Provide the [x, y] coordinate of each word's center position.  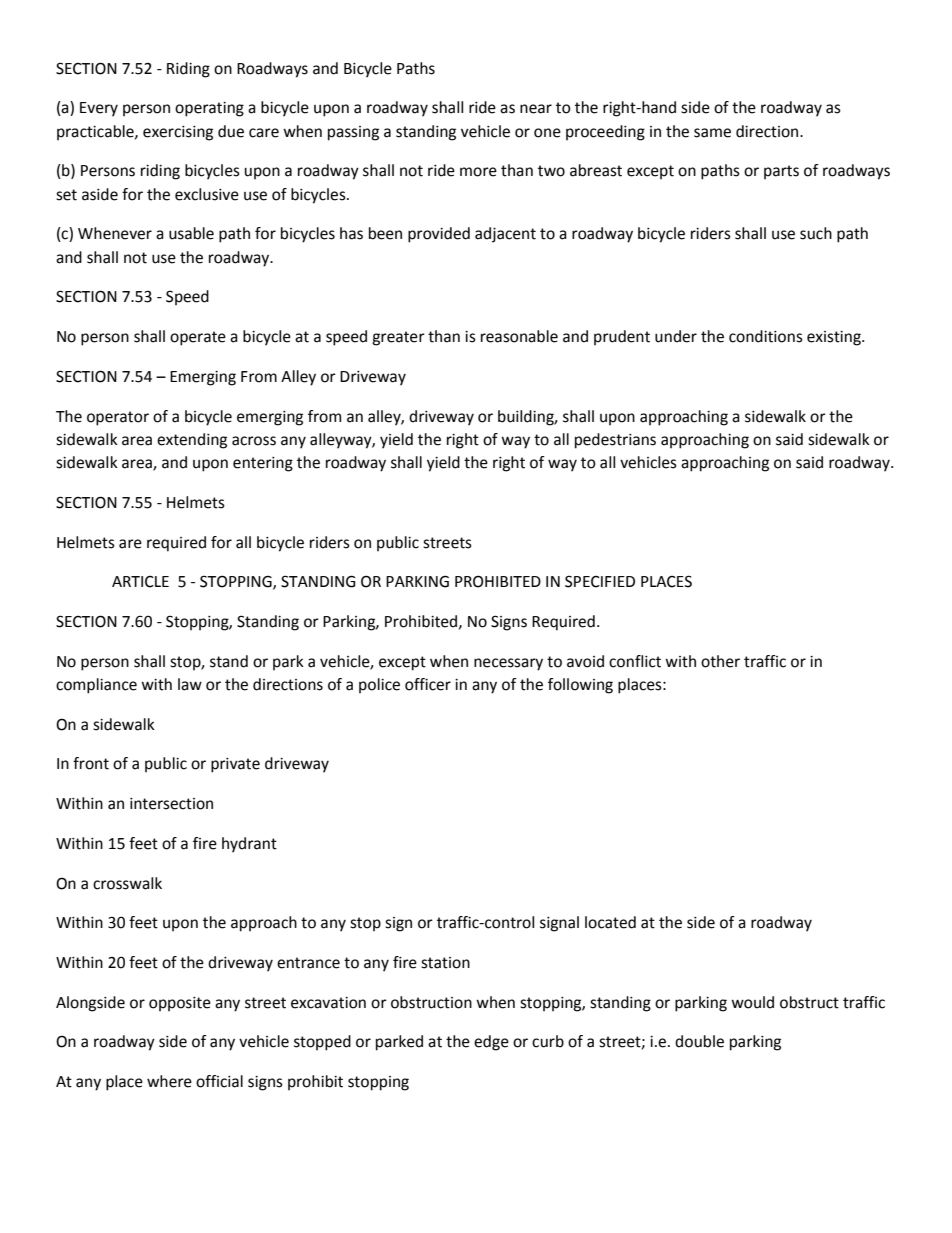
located [610, 922]
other [720, 661]
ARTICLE [140, 582]
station [445, 963]
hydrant [249, 845]
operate [198, 338]
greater [398, 338]
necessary [508, 664]
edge [491, 1043]
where [169, 1081]
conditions [766, 336]
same [712, 133]
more [478, 172]
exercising [178, 133]
